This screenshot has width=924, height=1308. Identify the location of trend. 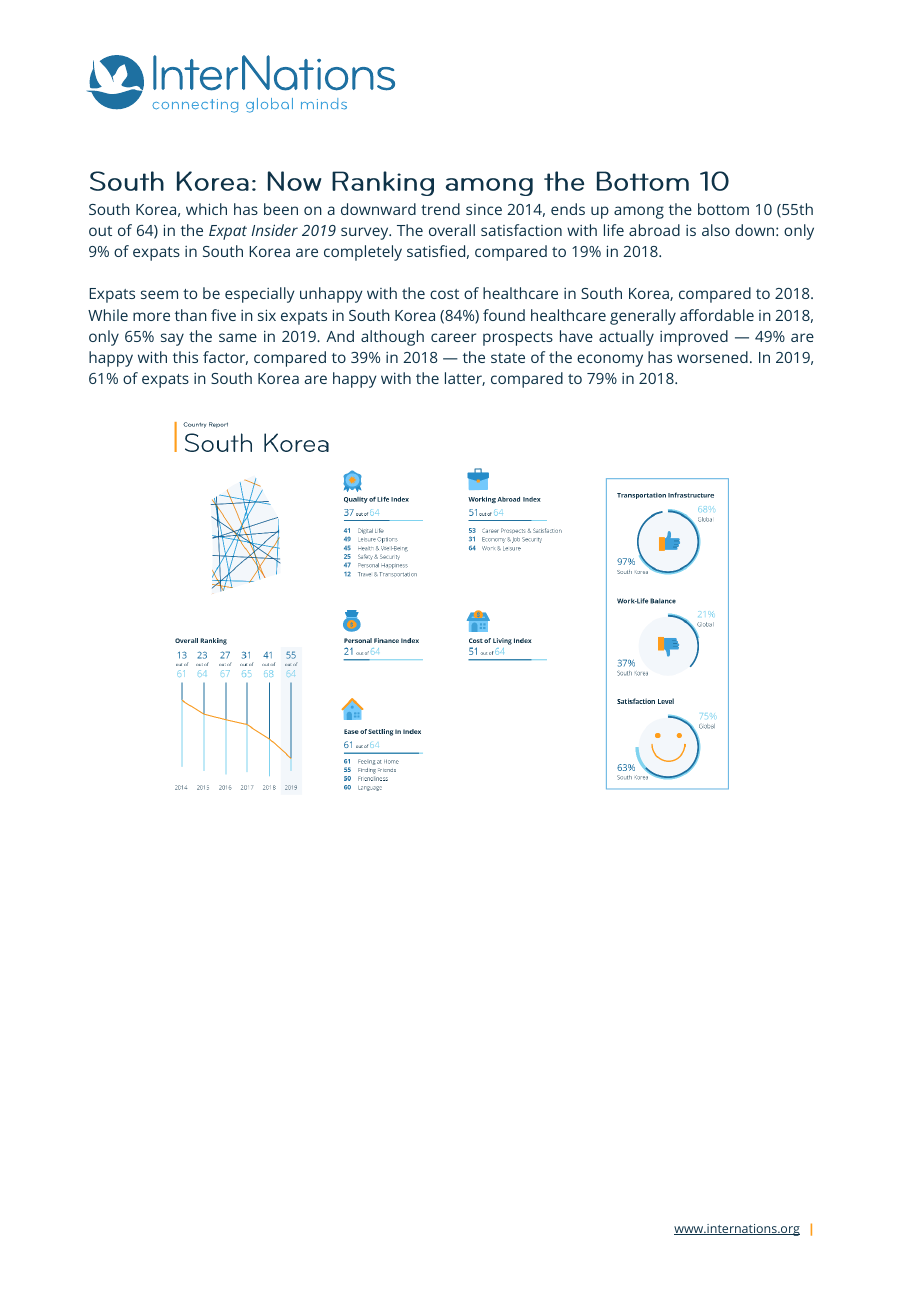
(440, 209).
